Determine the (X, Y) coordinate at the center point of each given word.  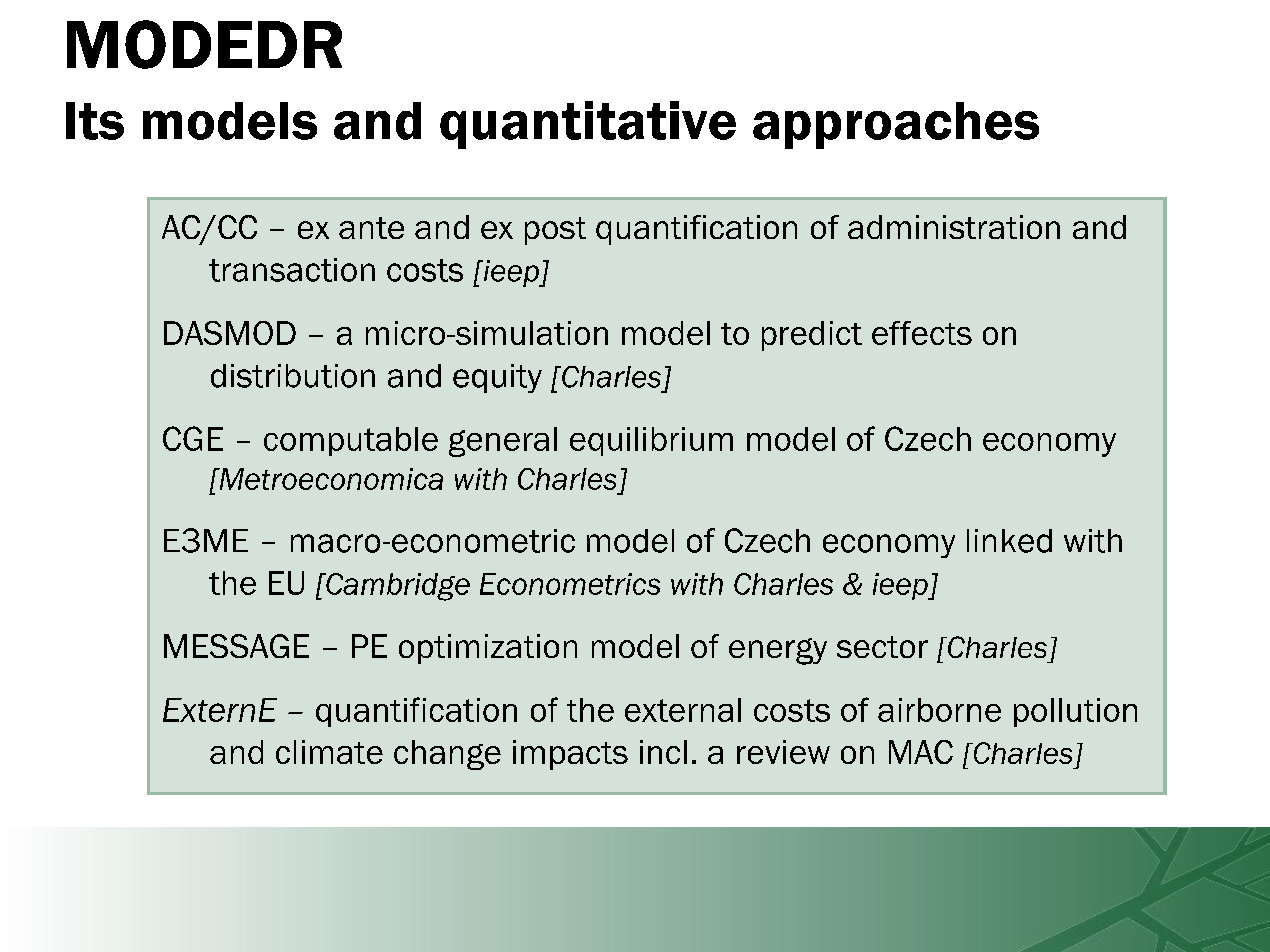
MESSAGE (236, 646)
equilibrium (651, 441)
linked (1009, 541)
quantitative (588, 125)
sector (882, 647)
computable (351, 441)
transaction (292, 270)
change (447, 755)
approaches (896, 125)
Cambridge (397, 587)
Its (95, 121)
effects (922, 333)
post (555, 231)
